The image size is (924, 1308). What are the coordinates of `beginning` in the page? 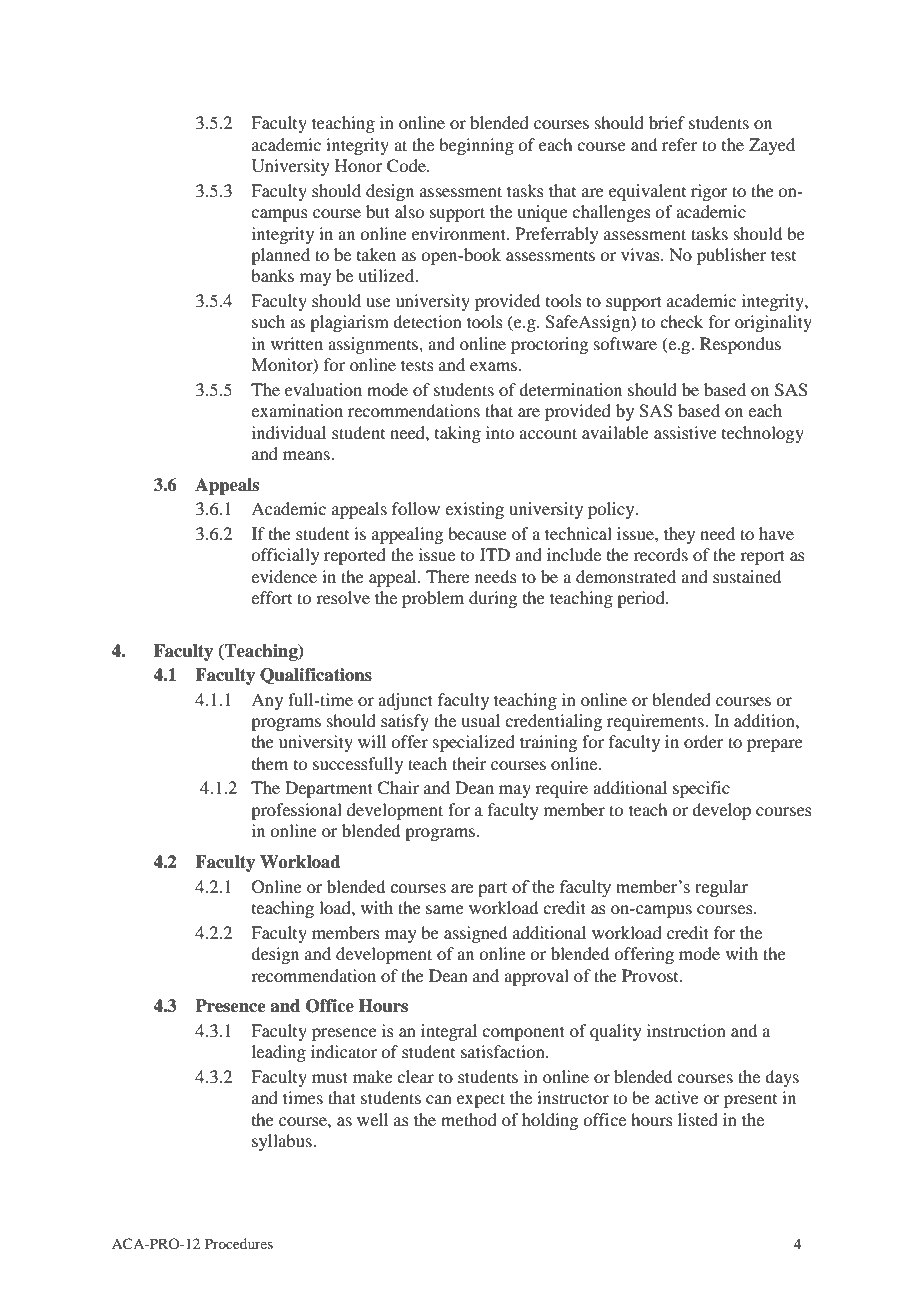 It's located at (476, 146).
